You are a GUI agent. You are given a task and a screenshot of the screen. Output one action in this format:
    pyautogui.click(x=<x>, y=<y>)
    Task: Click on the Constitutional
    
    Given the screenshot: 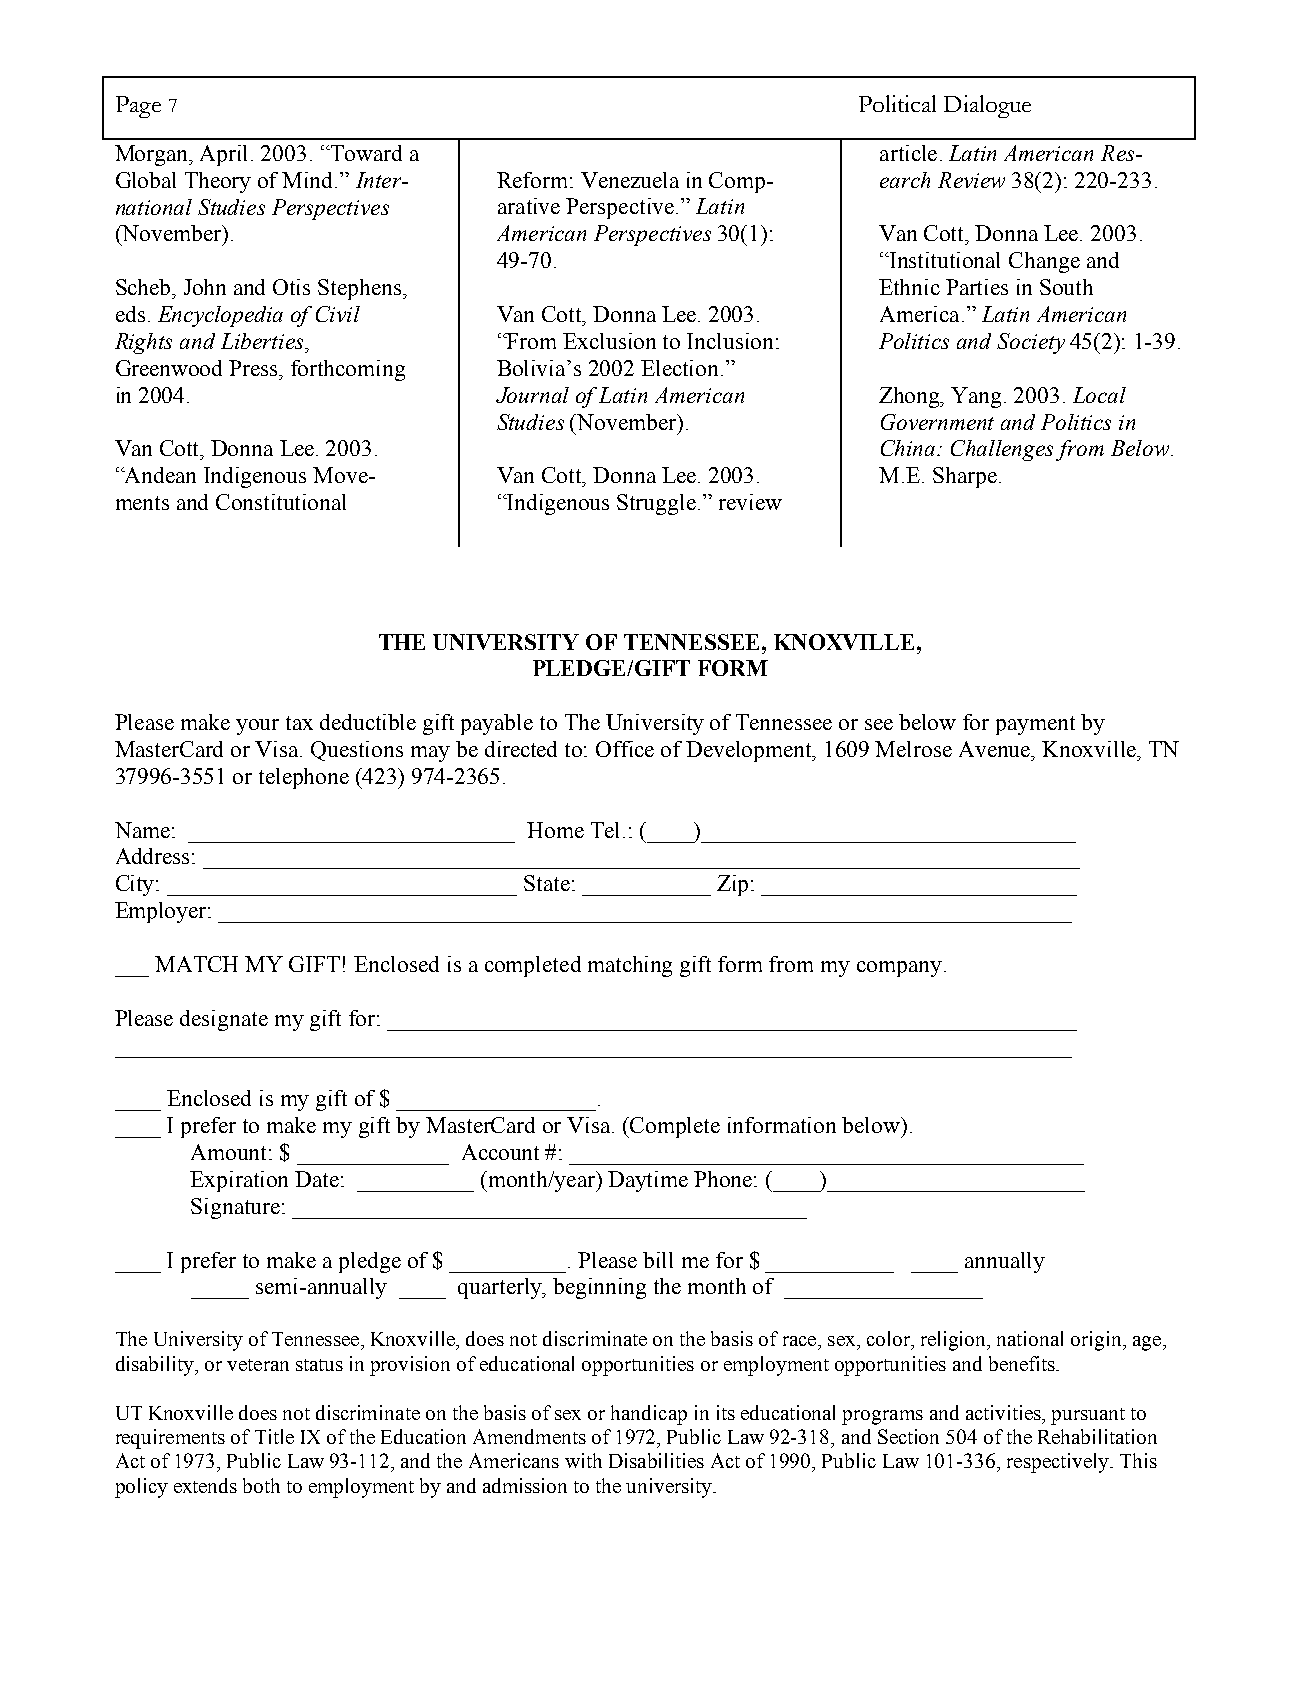 What is the action you would take?
    pyautogui.click(x=281, y=502)
